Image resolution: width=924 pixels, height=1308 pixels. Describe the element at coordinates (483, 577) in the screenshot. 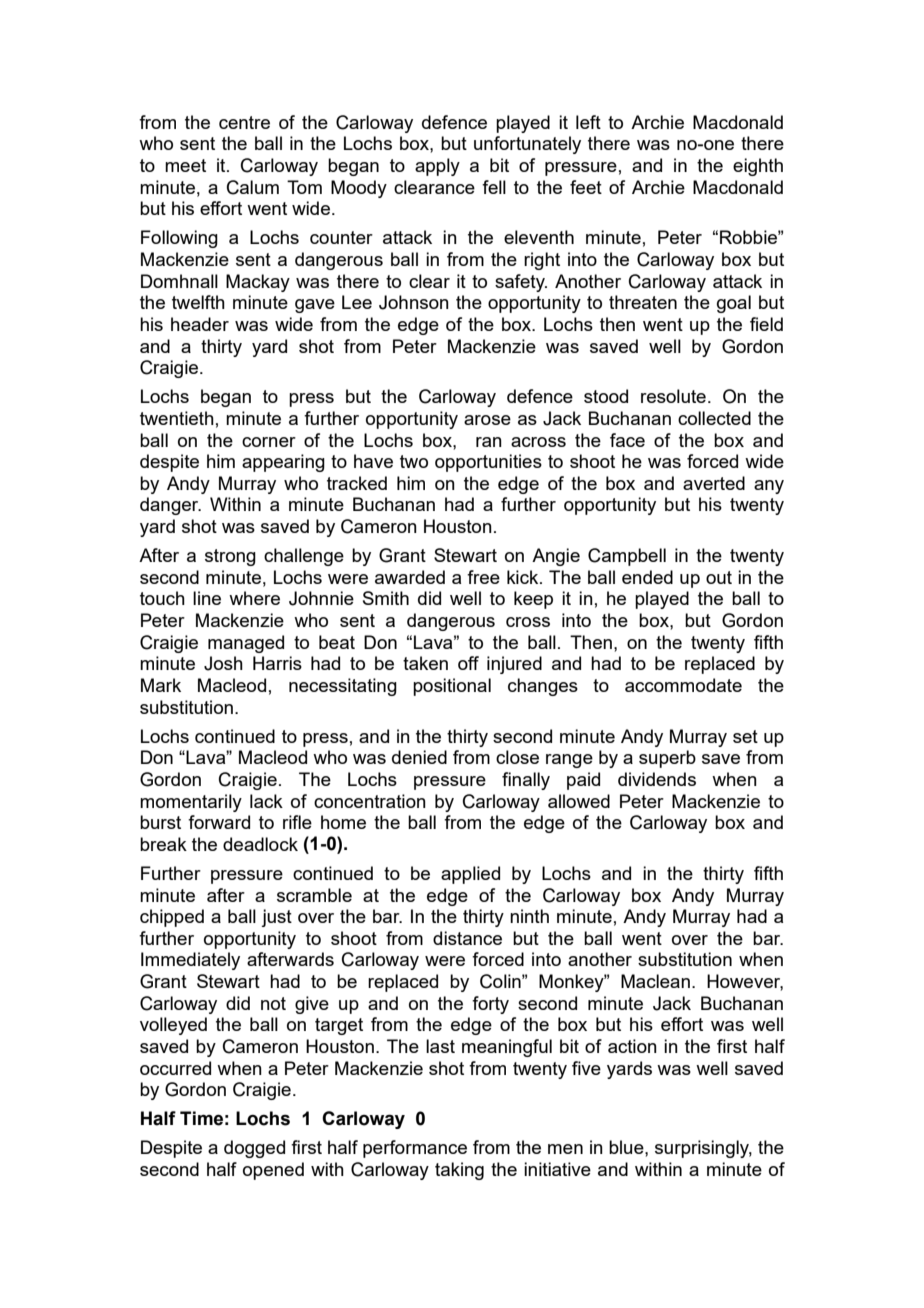

I see `free` at that location.
